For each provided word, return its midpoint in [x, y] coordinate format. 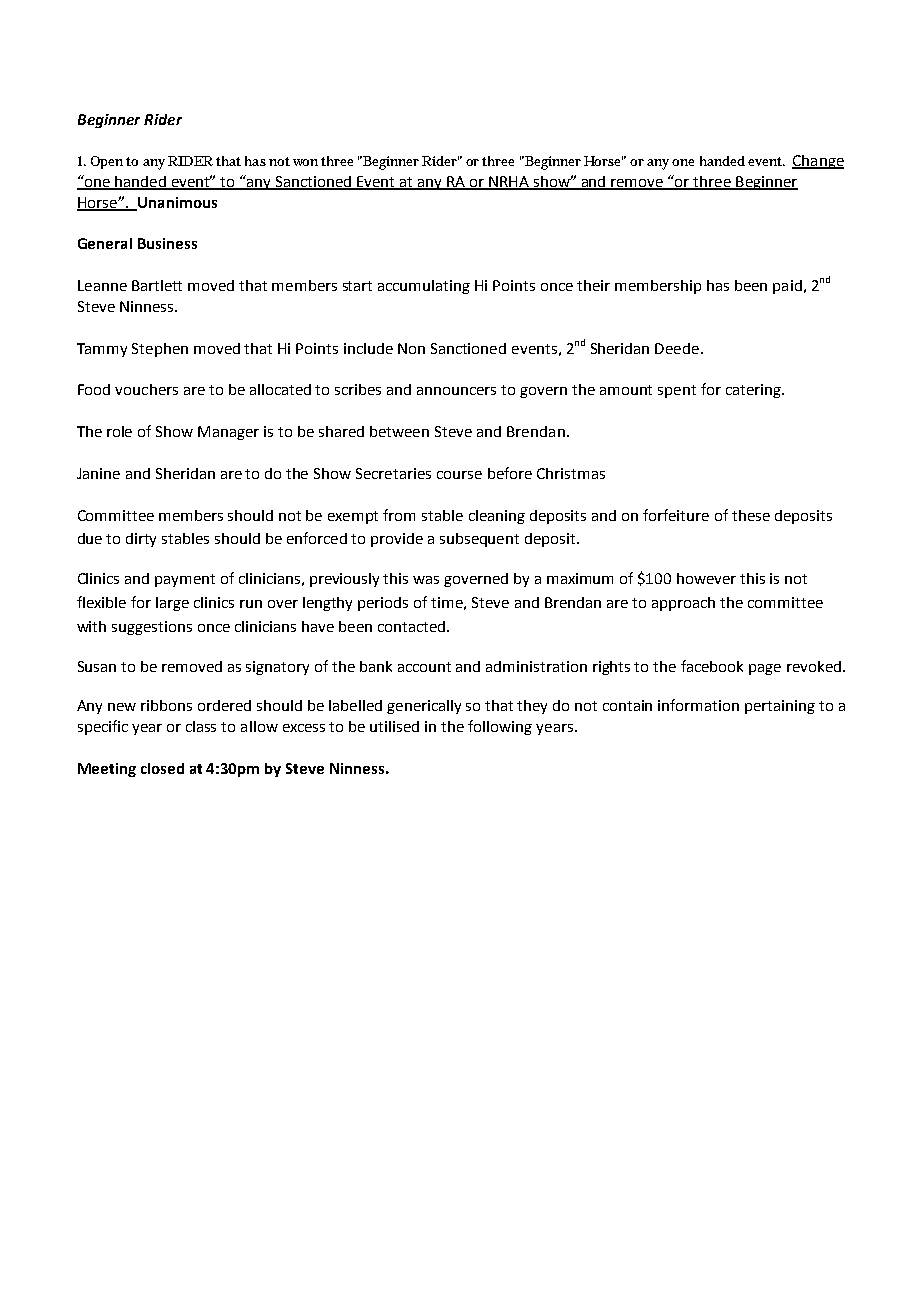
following [500, 727]
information [698, 705]
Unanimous [176, 203]
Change [818, 162]
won [307, 162]
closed [162, 768]
